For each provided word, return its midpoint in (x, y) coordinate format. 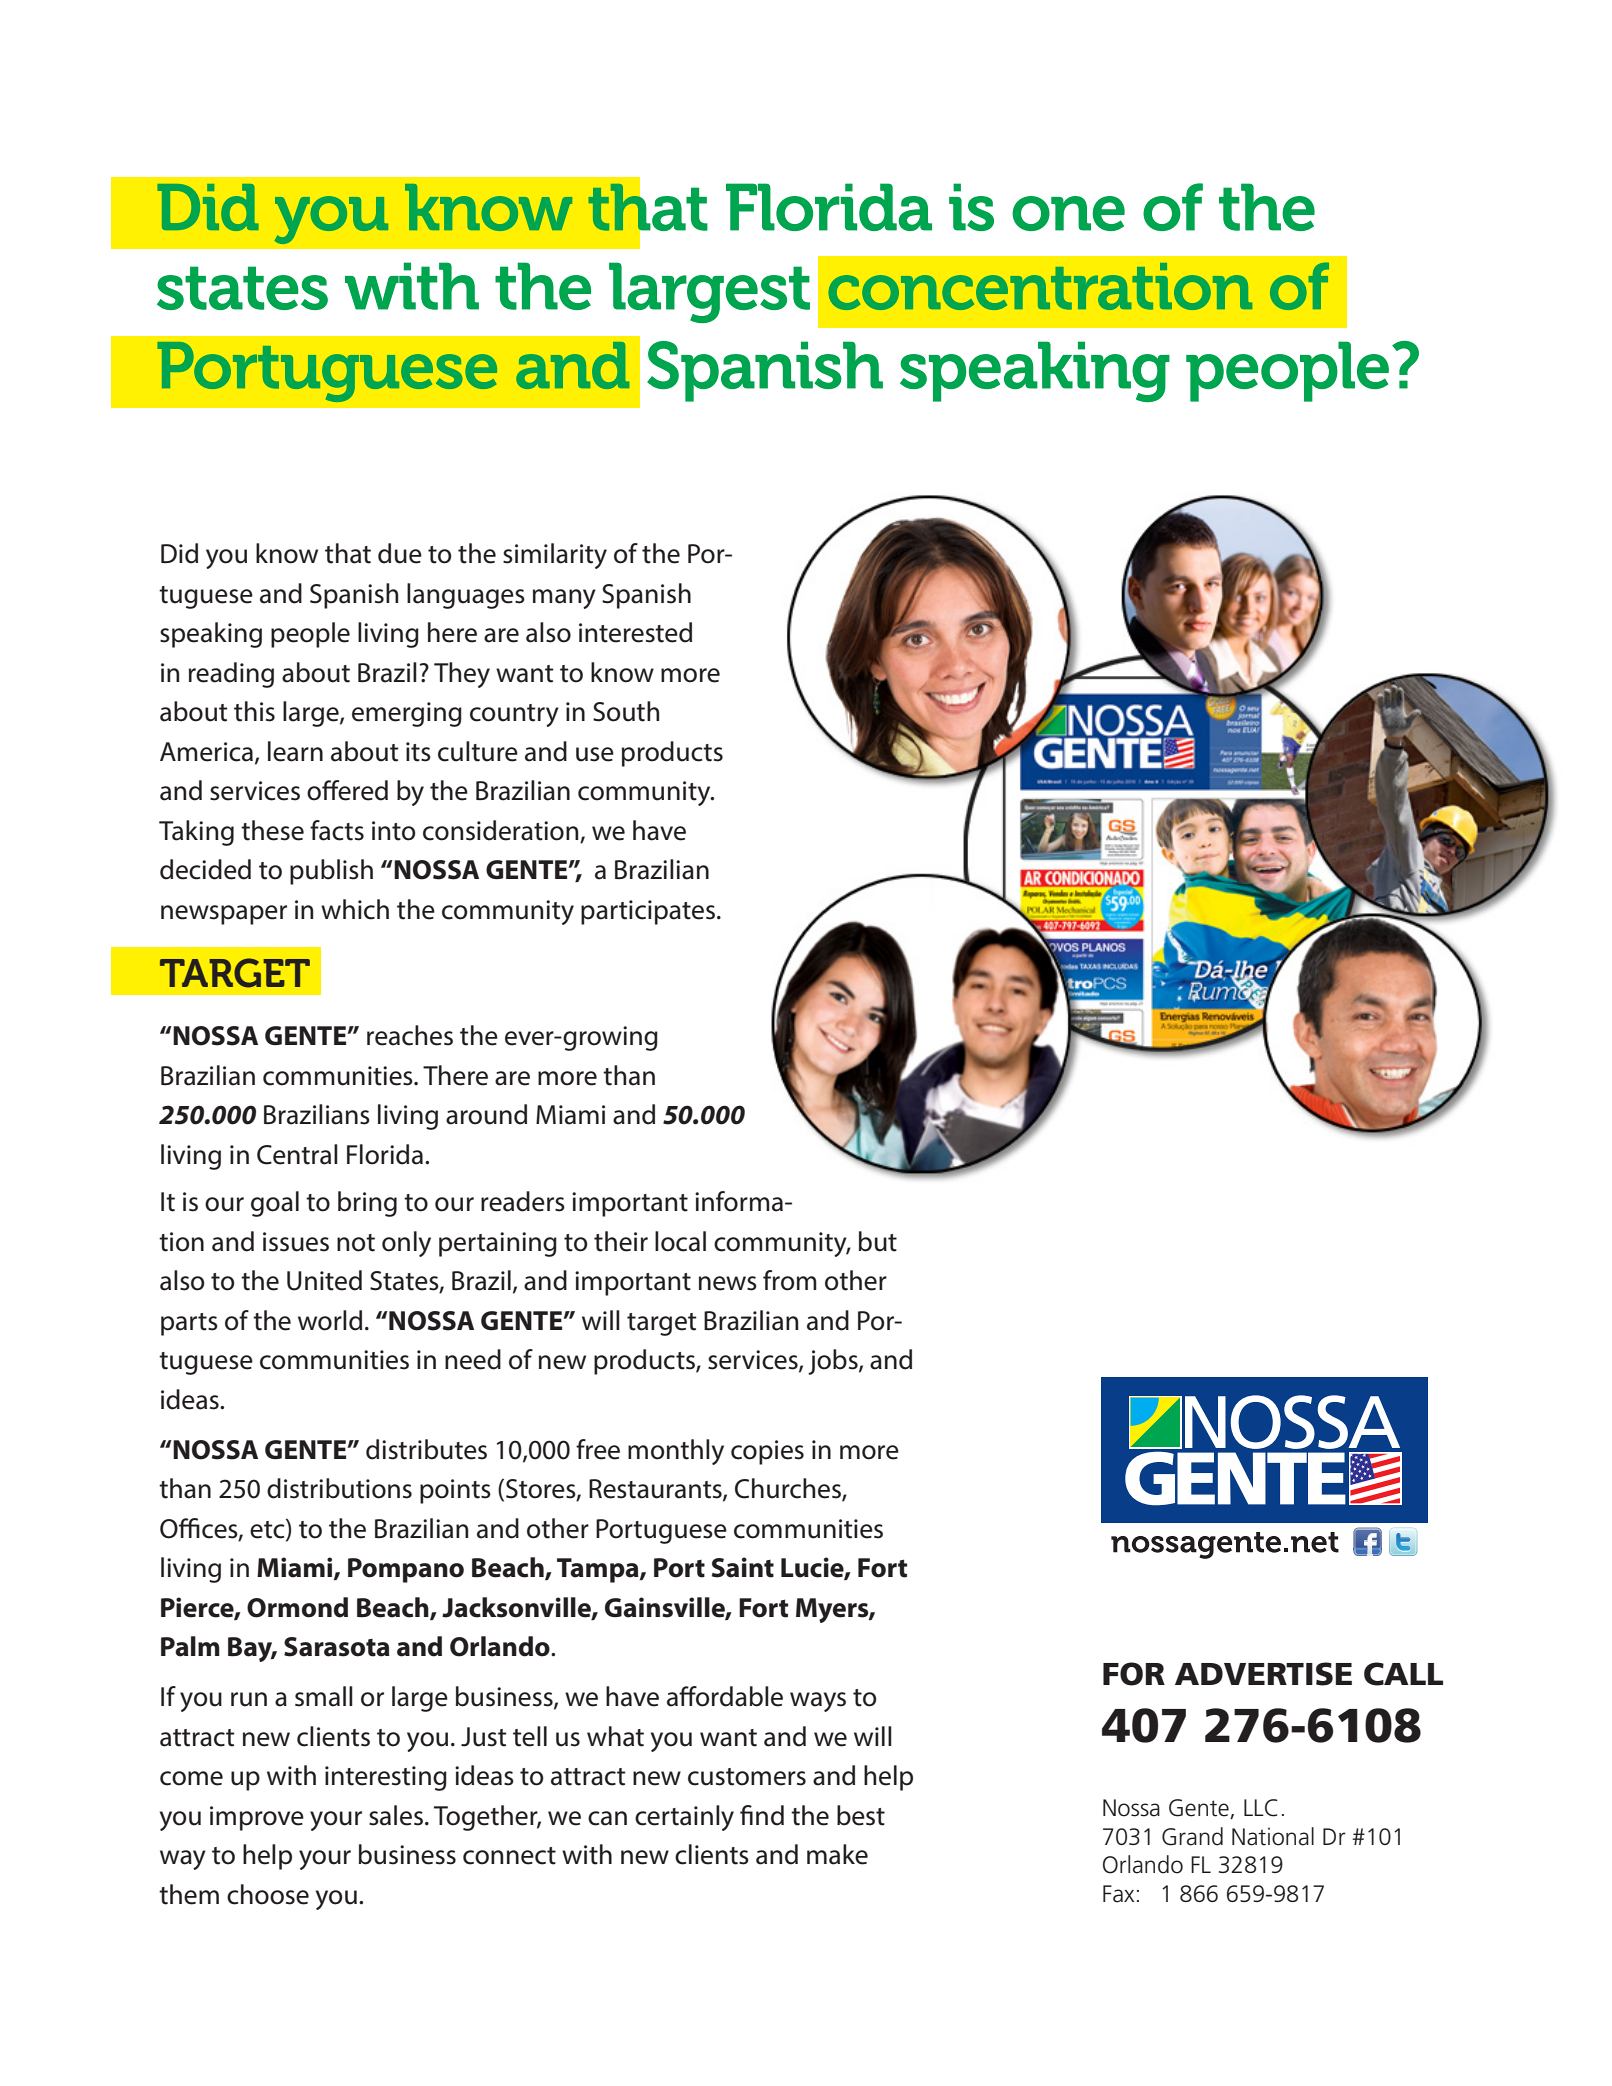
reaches (410, 1035)
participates (648, 912)
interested (635, 632)
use (595, 754)
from (790, 1280)
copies (767, 1452)
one (1068, 213)
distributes (426, 1449)
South (626, 711)
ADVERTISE (1263, 1674)
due (400, 553)
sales (396, 1815)
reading (231, 675)
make (837, 1854)
